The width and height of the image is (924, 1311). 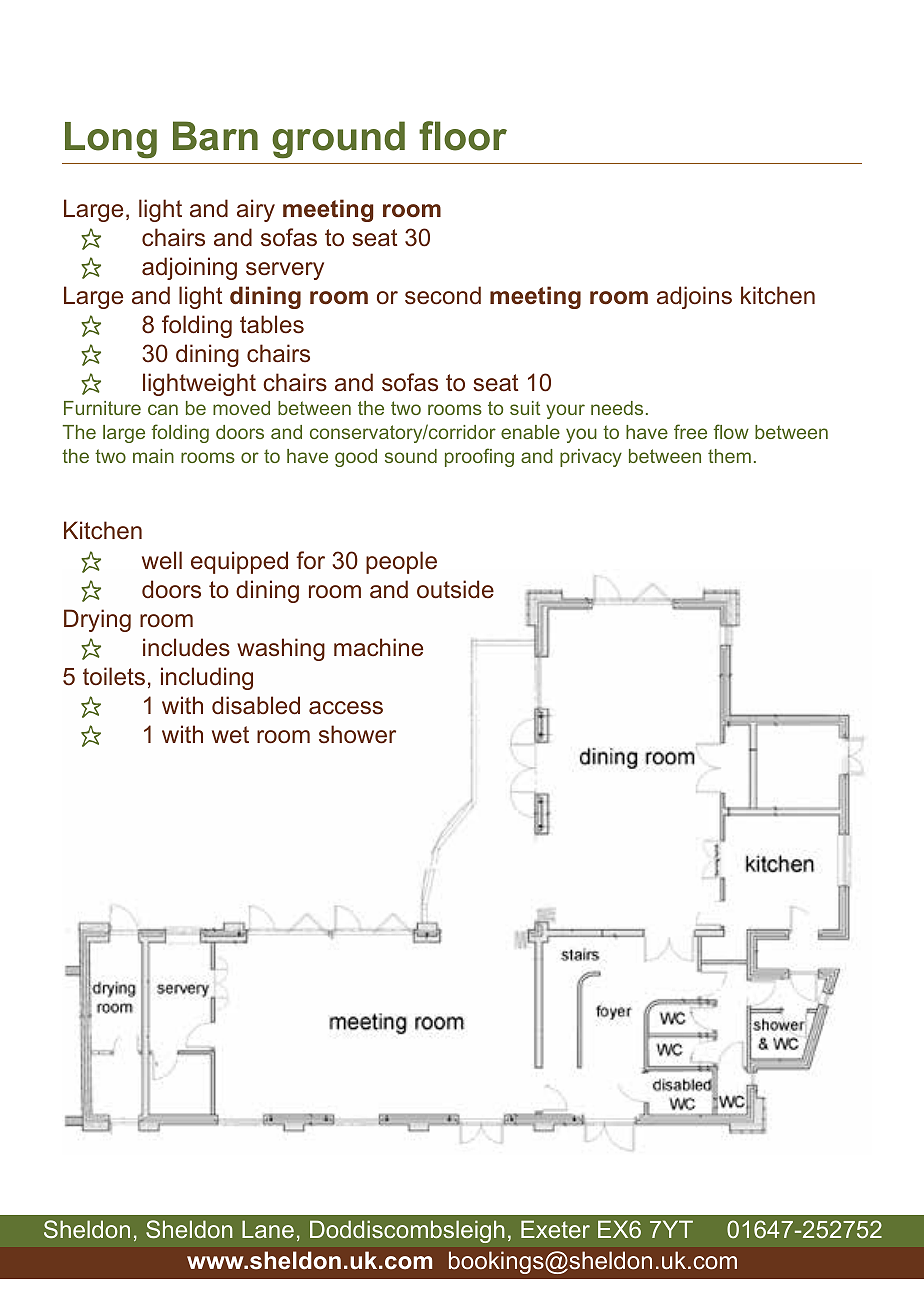 What do you see at coordinates (207, 678) in the image?
I see `including` at bounding box center [207, 678].
